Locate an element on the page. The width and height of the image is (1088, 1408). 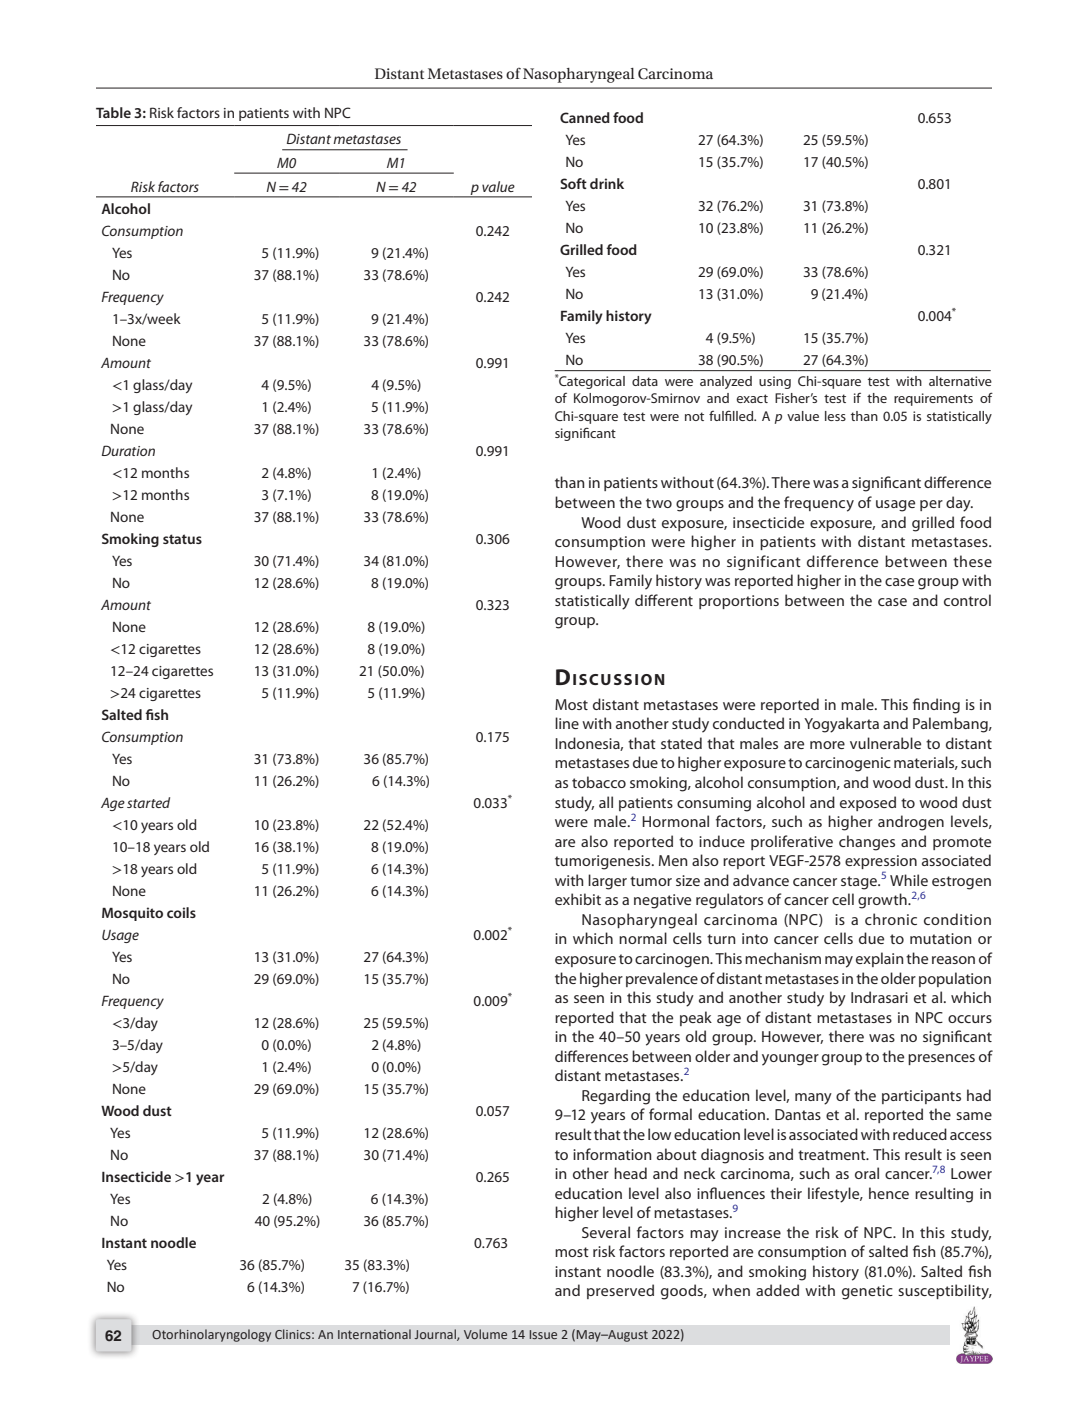
Soft is located at coordinates (573, 183).
